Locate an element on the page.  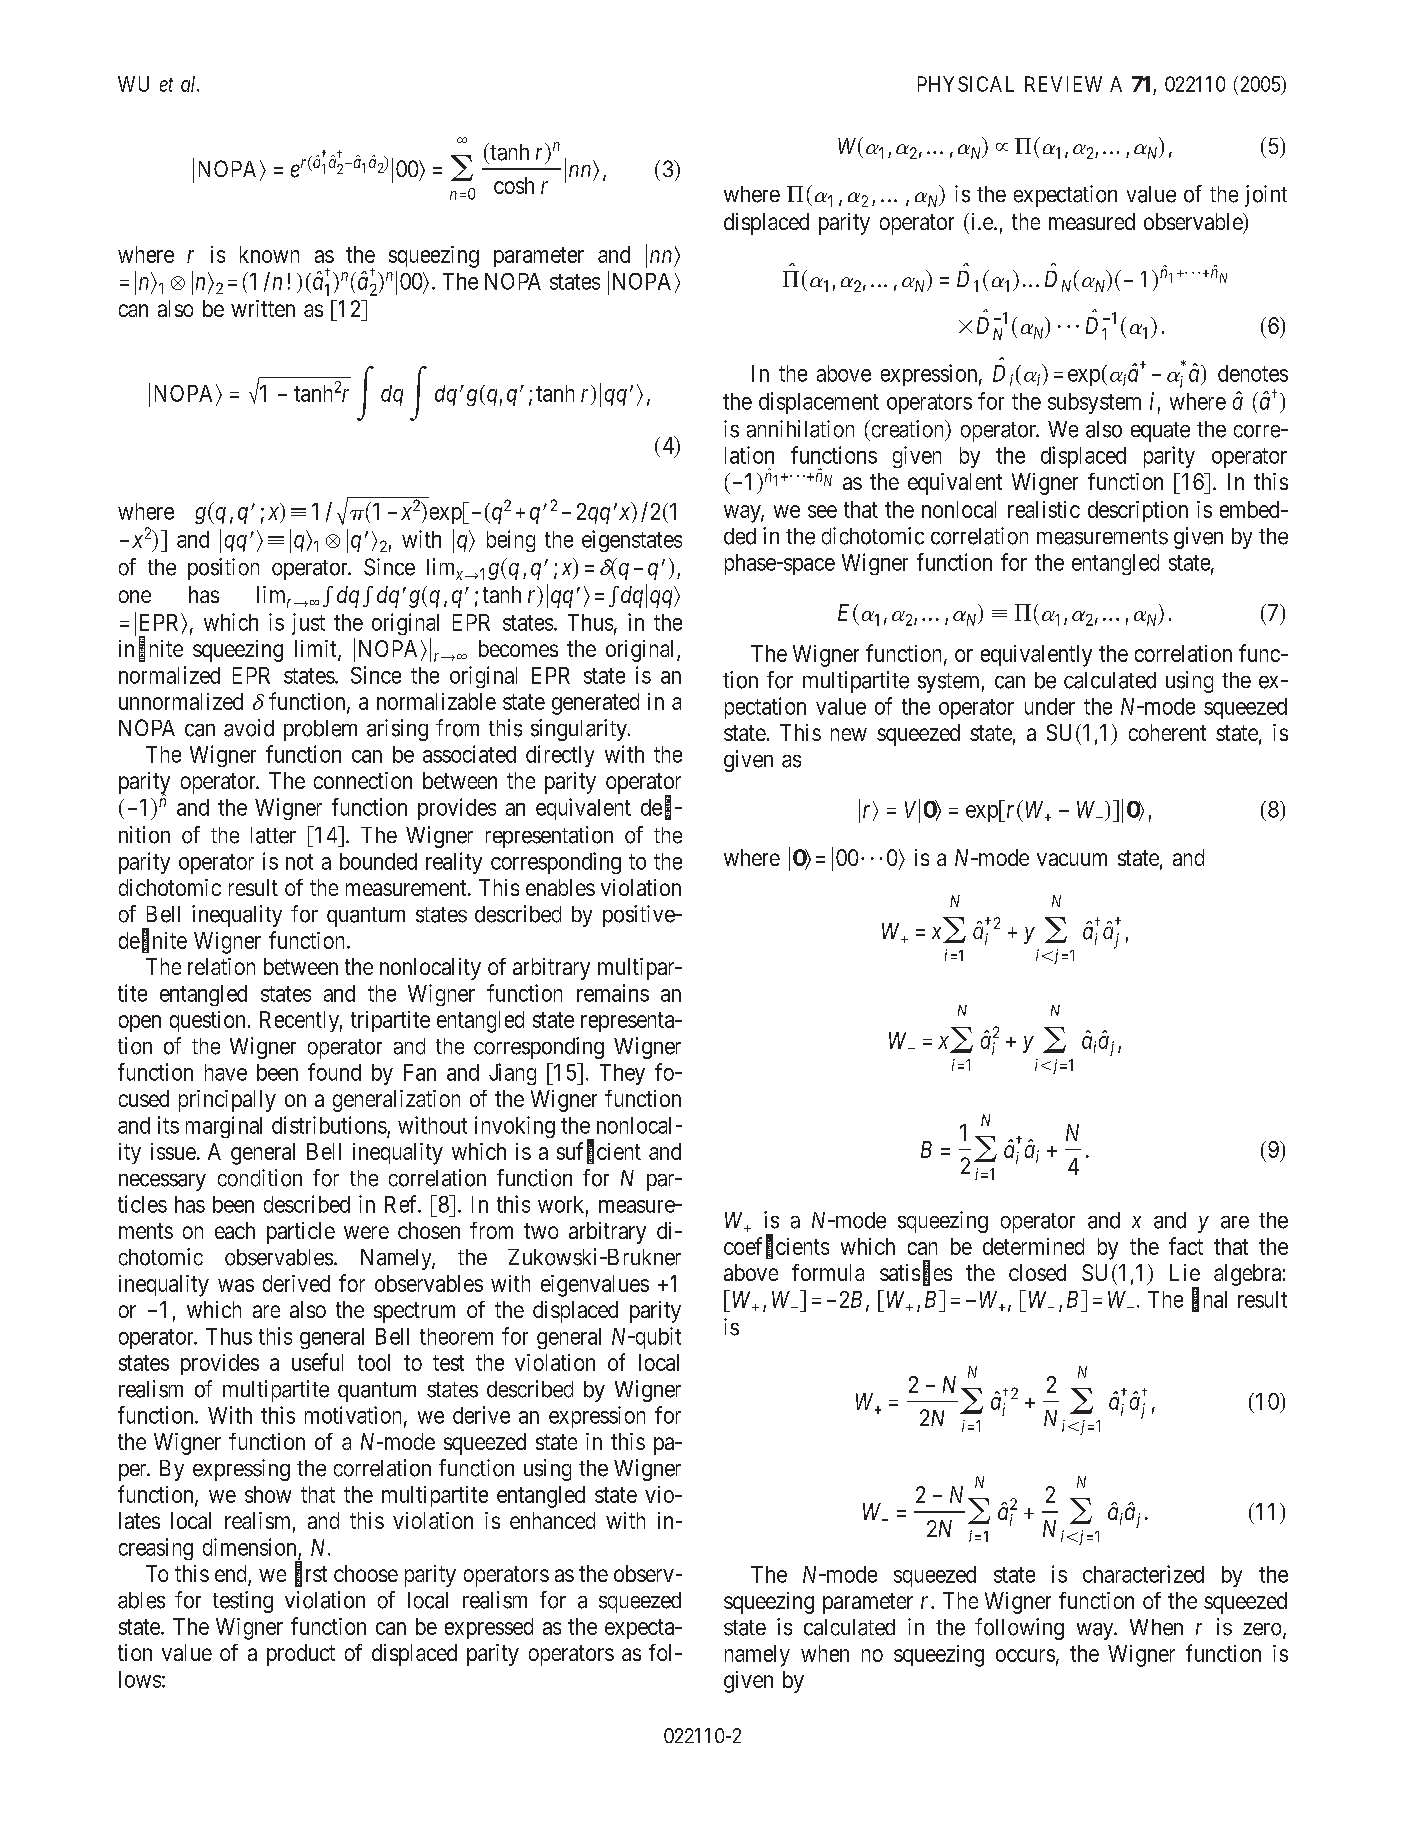
known is located at coordinates (269, 254).
